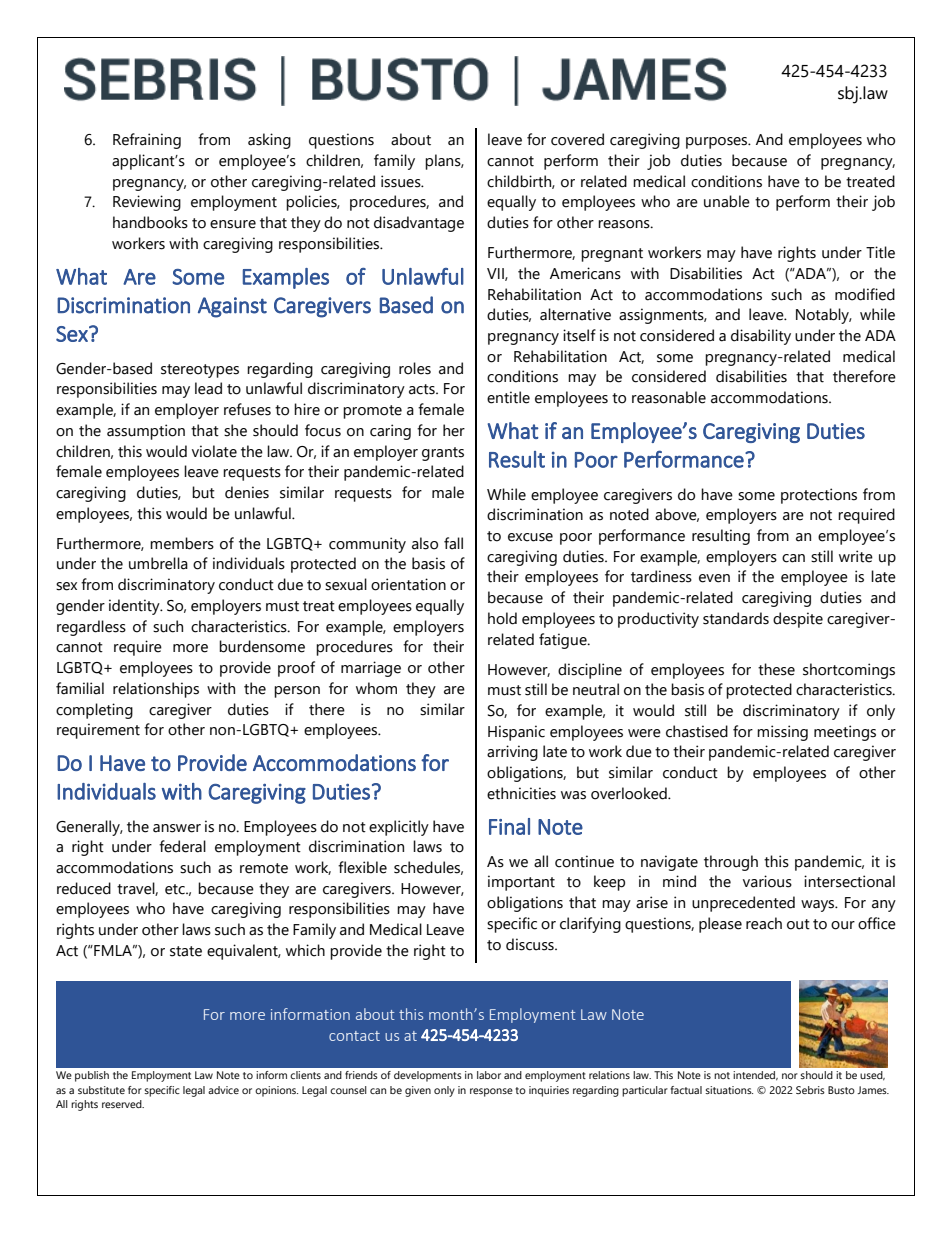 The height and width of the screenshot is (1233, 952). I want to click on despite, so click(798, 620).
